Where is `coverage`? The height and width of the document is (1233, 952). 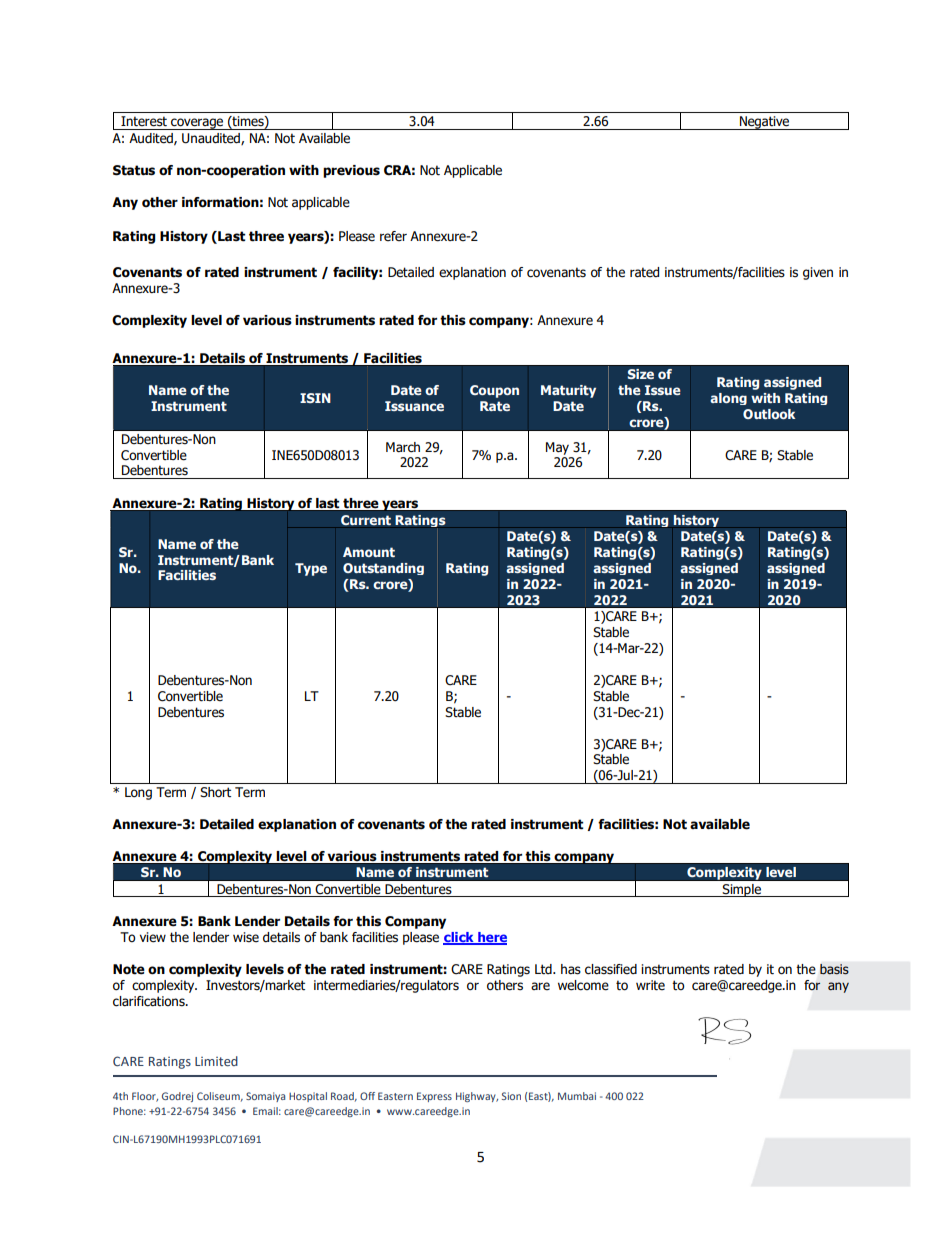 coverage is located at coordinates (197, 124).
